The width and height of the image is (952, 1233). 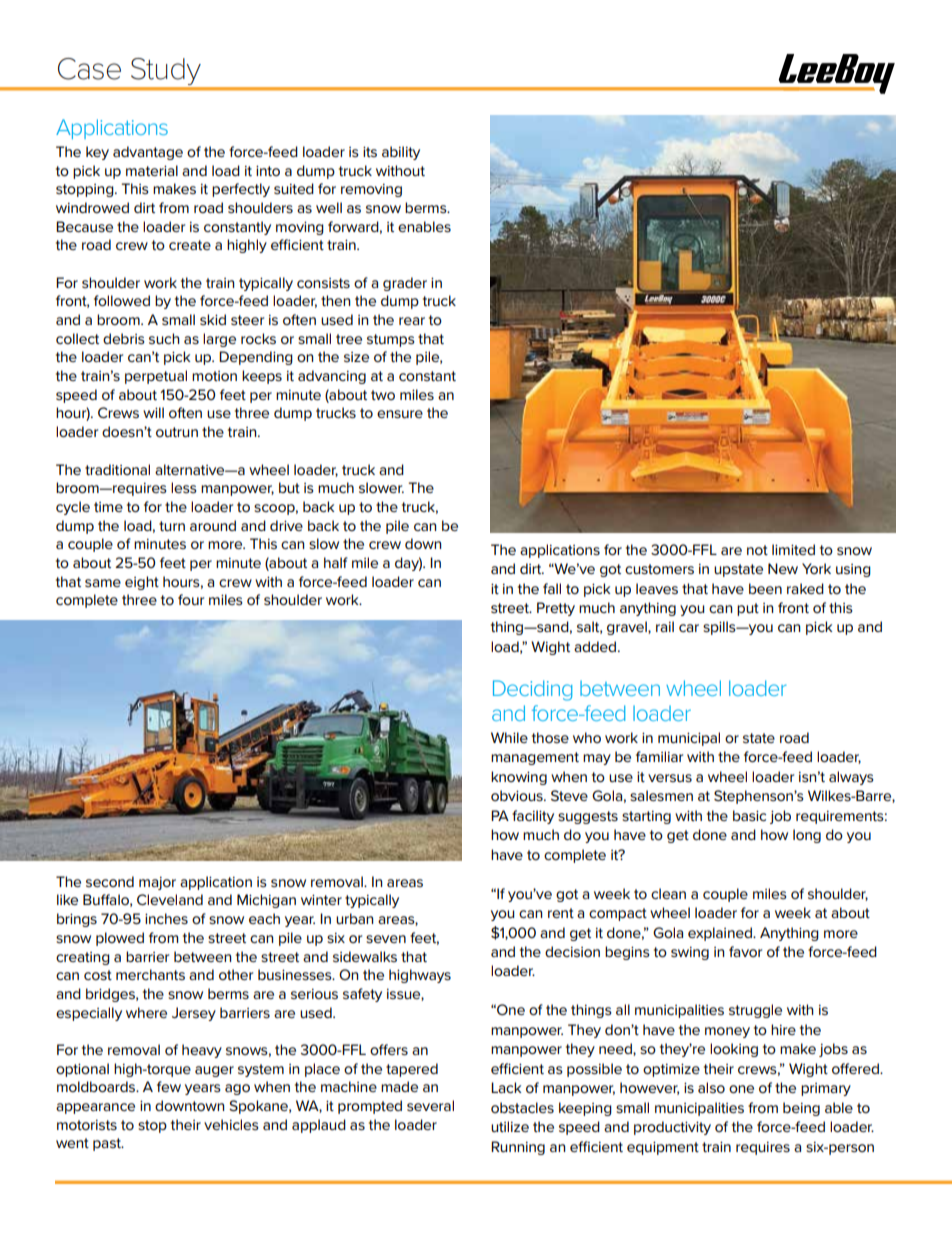 I want to click on facility, so click(x=533, y=817).
